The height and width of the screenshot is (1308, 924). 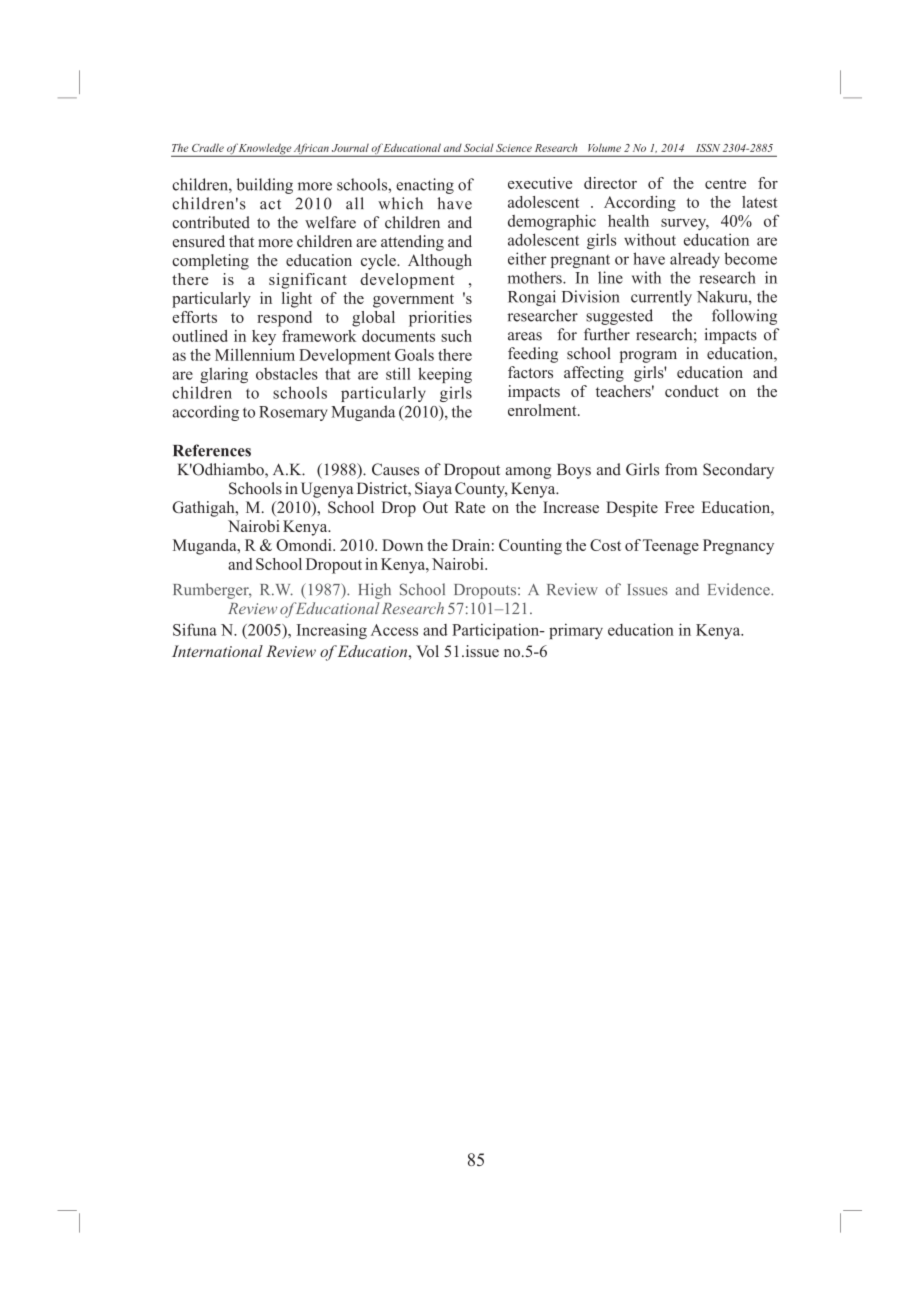 I want to click on Social, so click(x=479, y=147).
